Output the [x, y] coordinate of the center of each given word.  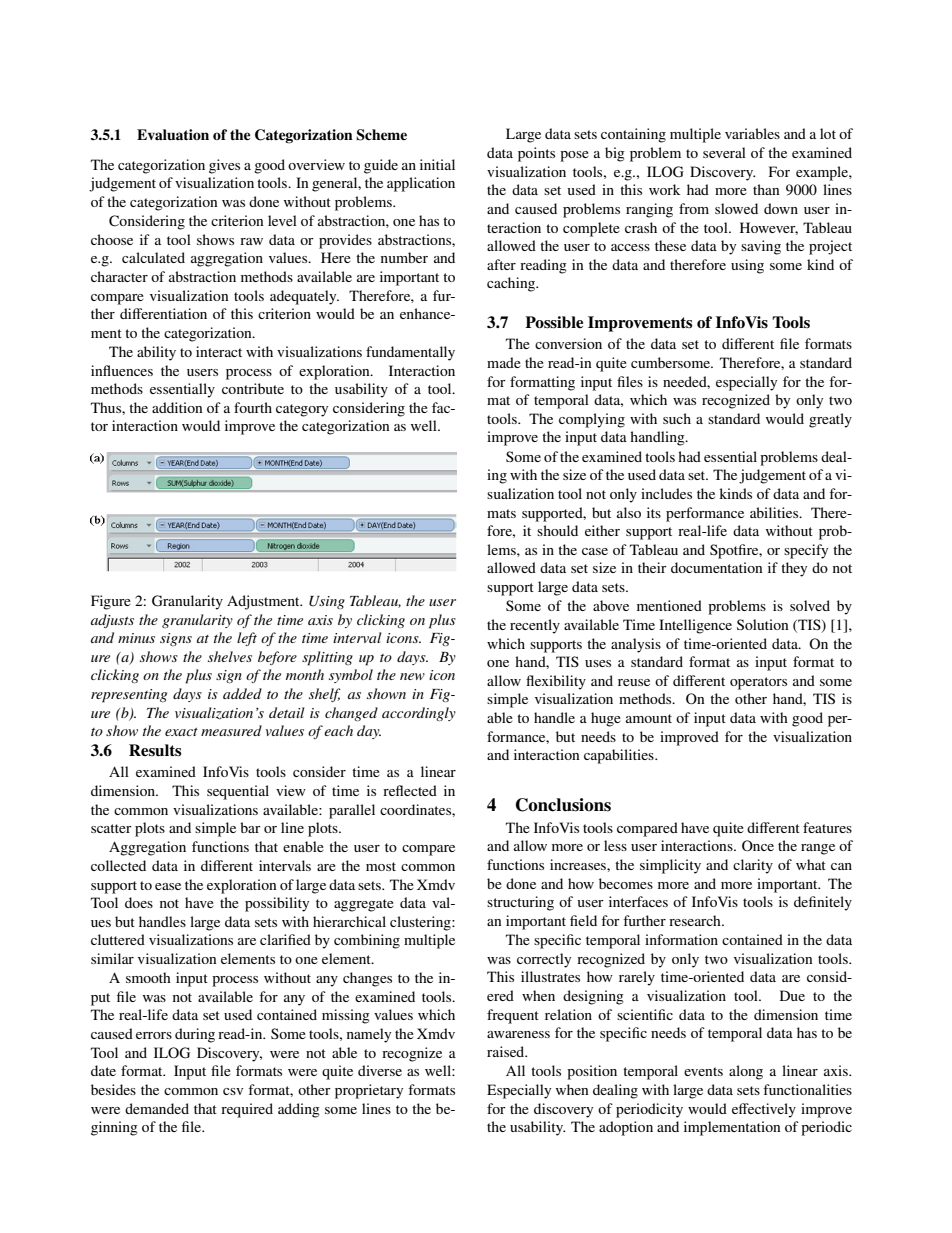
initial [437, 164]
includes [666, 493]
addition [177, 407]
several [724, 152]
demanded [157, 1108]
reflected [410, 790]
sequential [238, 792]
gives [224, 166]
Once [758, 846]
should [557, 530]
